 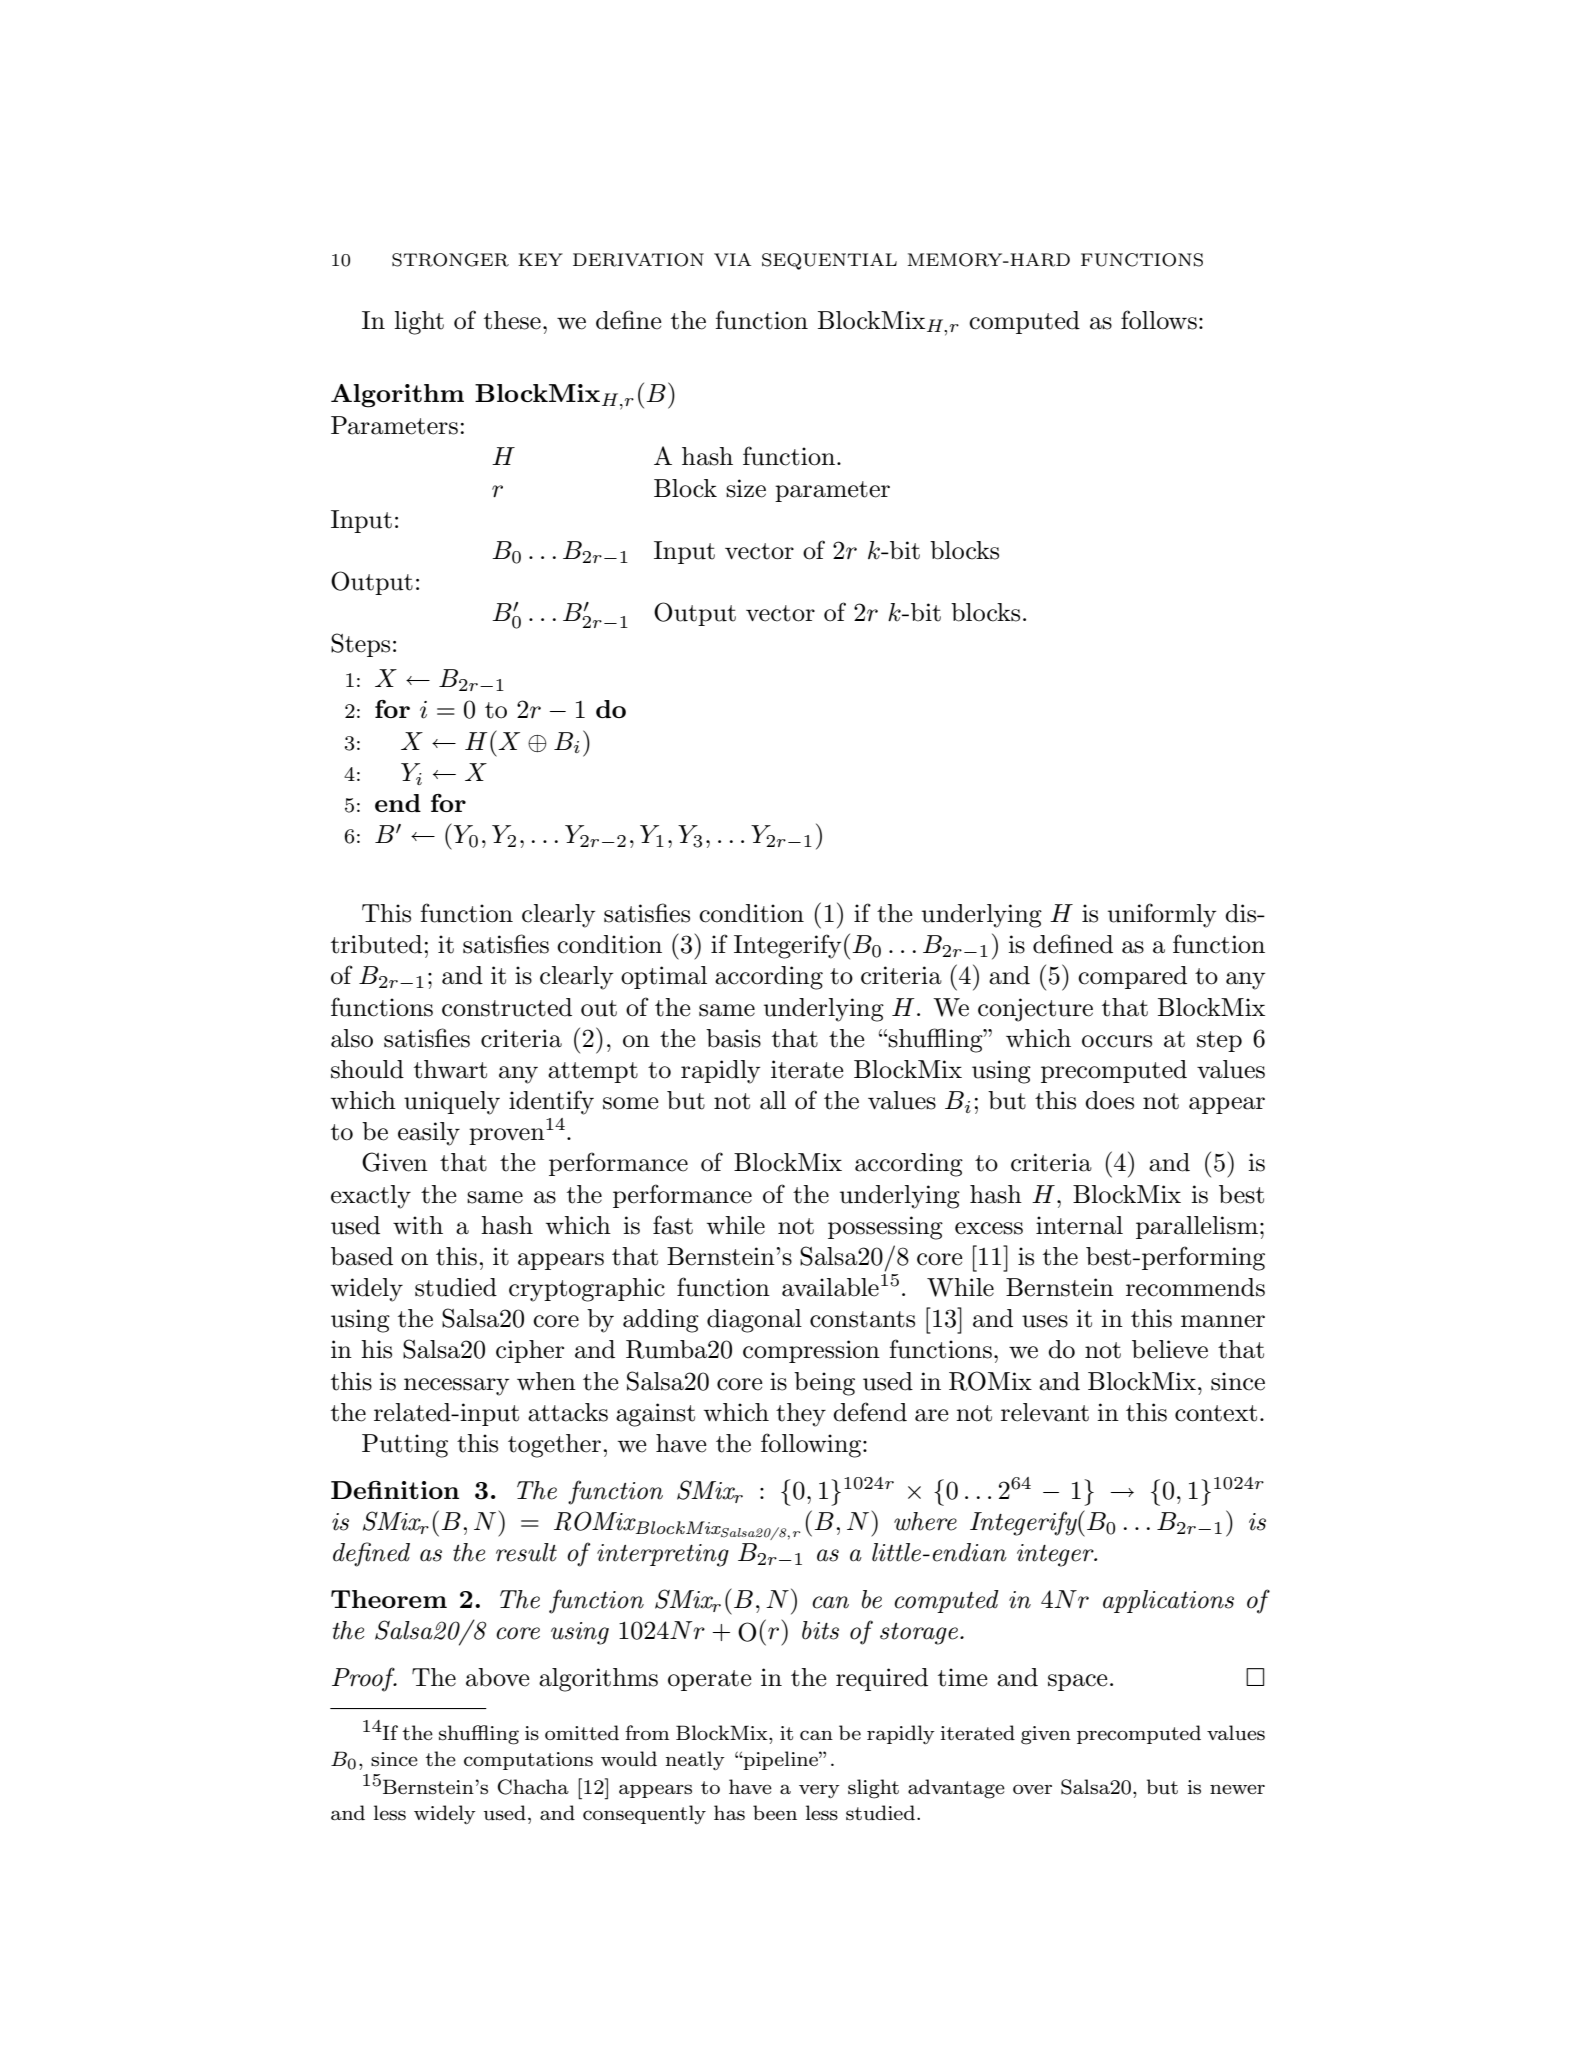 I want to click on occurs, so click(x=1117, y=1041).
